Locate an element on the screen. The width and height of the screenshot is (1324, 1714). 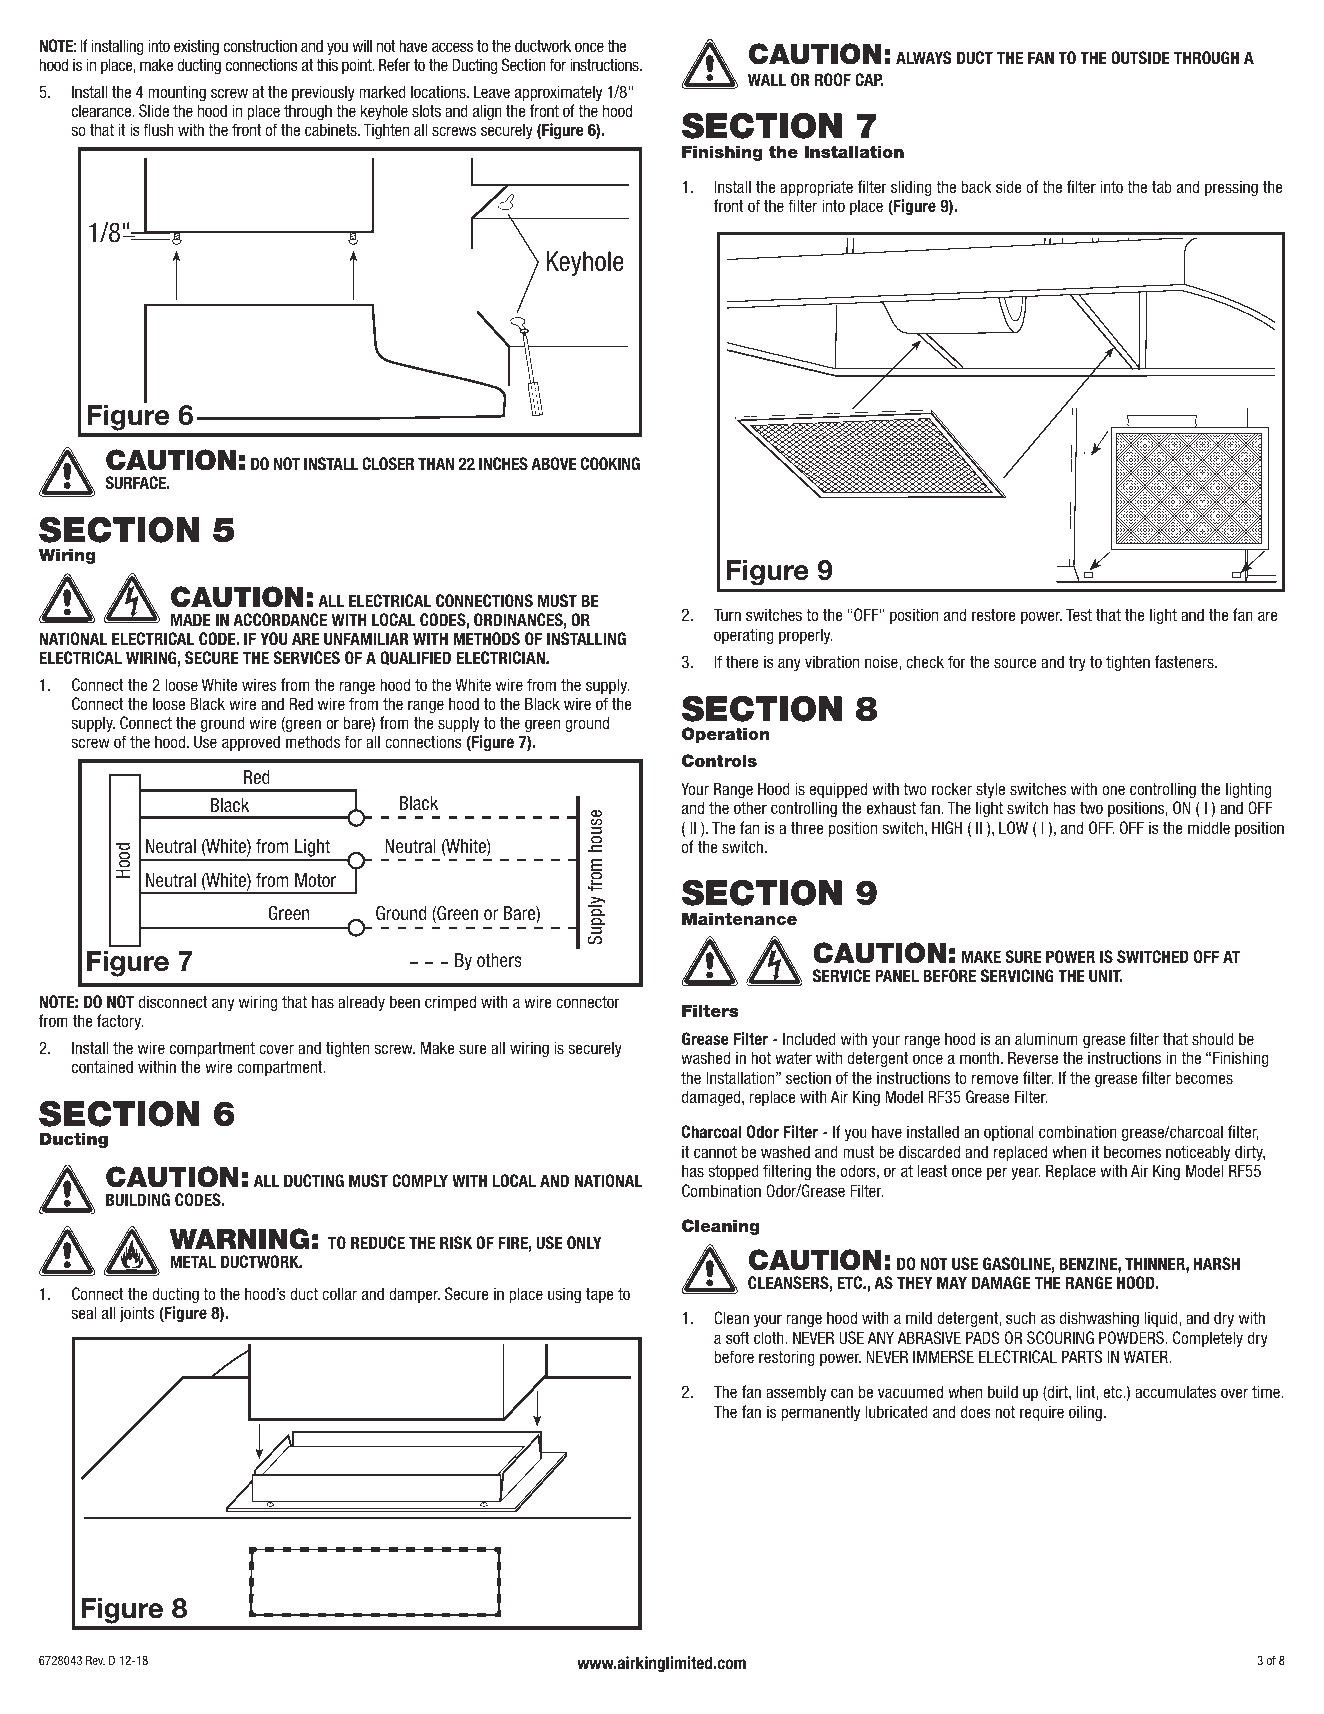
ABOVE is located at coordinates (554, 463).
